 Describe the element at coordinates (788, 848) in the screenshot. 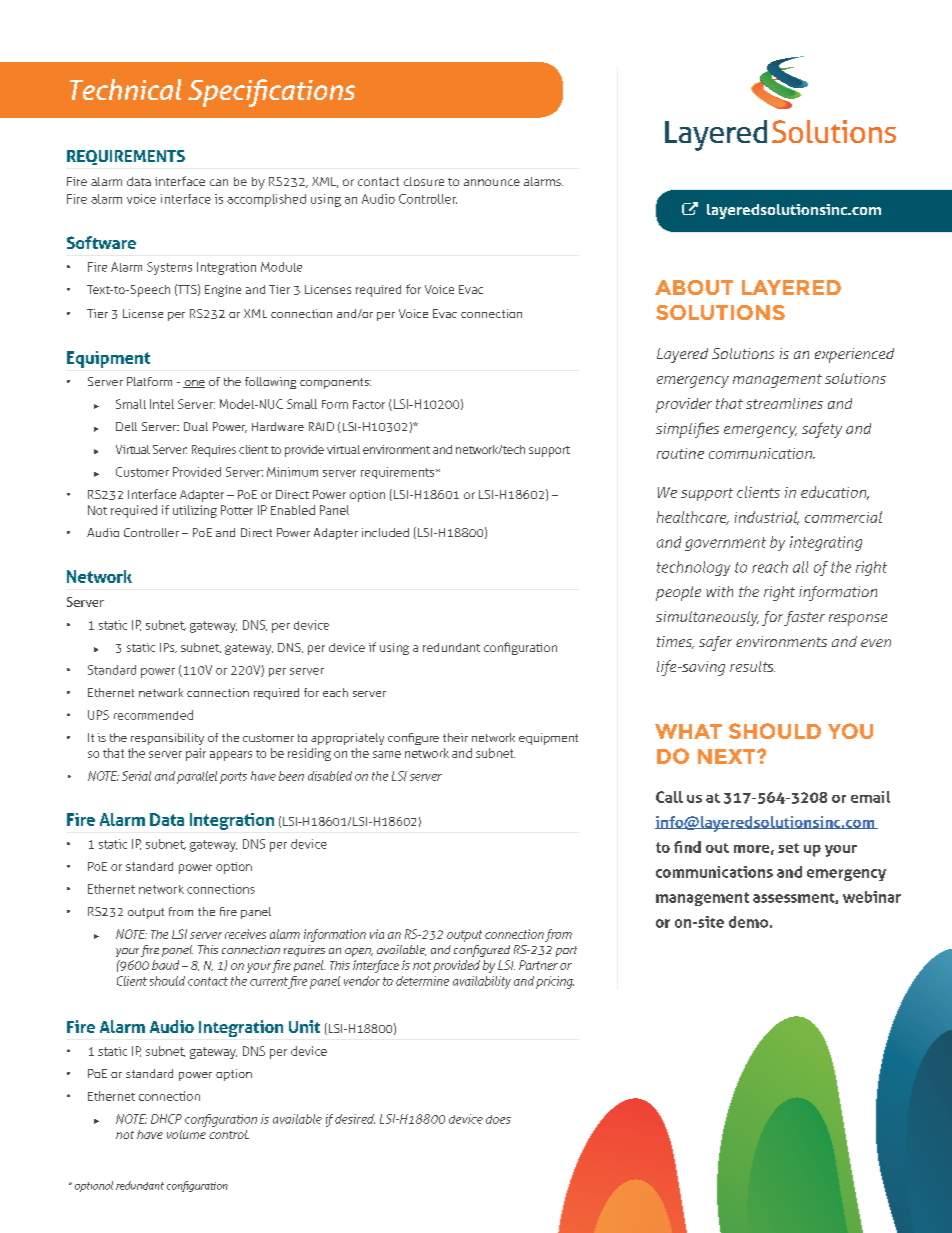

I see `set` at that location.
